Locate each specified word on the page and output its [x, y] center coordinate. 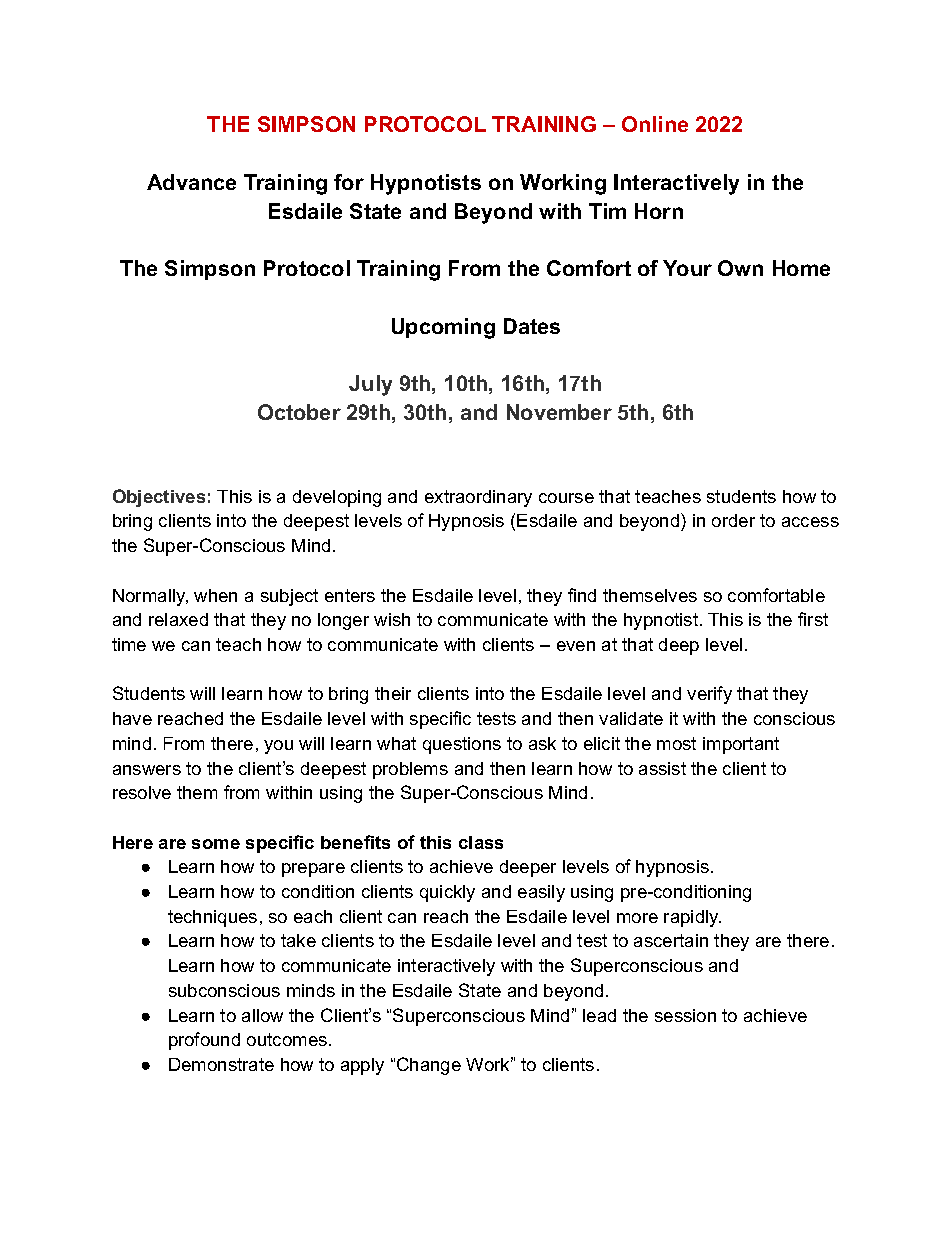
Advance [191, 182]
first [813, 619]
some [216, 844]
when [215, 595]
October [299, 412]
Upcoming [443, 328]
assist [662, 768]
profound [204, 1041]
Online [655, 124]
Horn [659, 211]
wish [392, 619]
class [481, 842]
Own [740, 268]
